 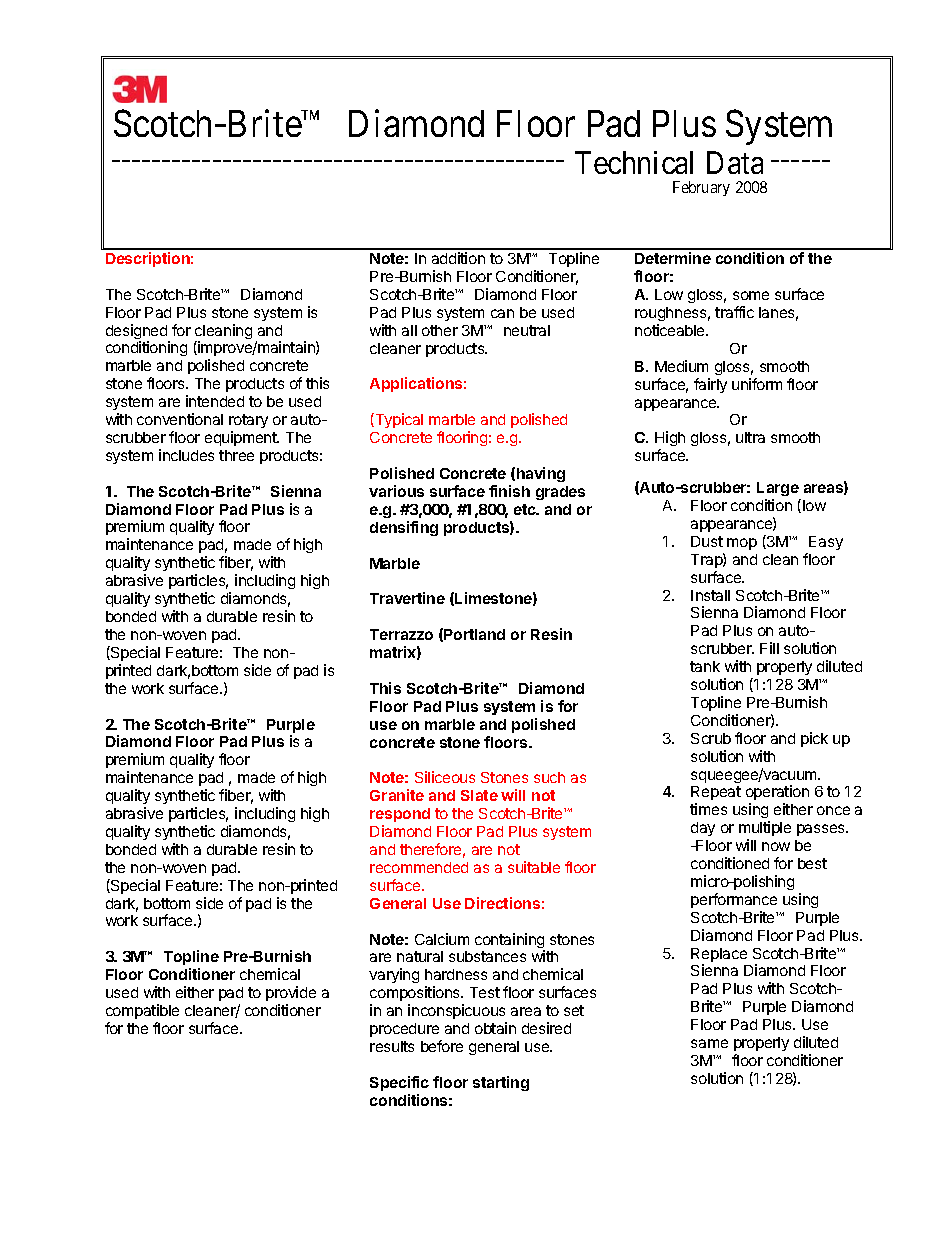 I want to click on Install, so click(x=710, y=595).
